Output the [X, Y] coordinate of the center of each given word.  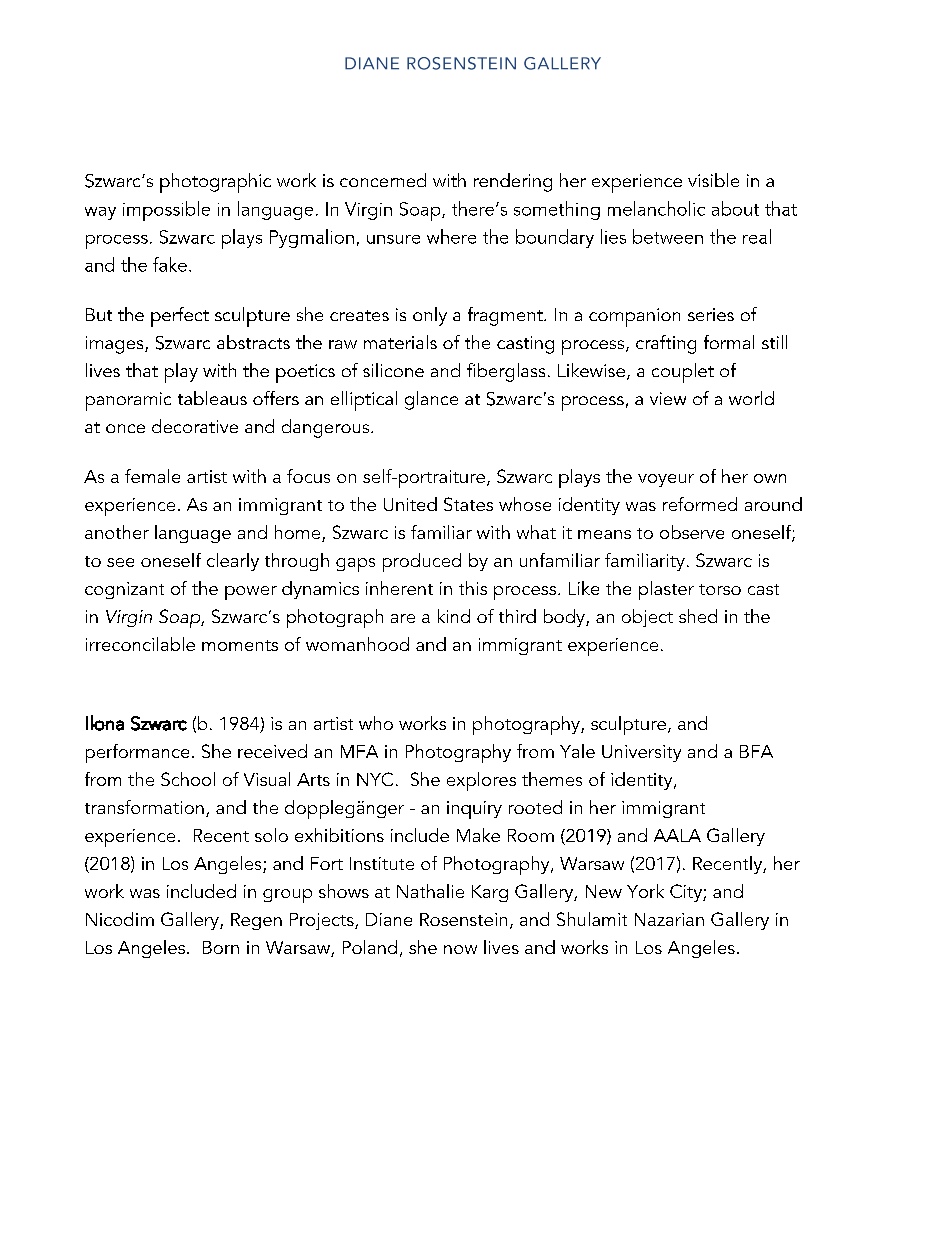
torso [720, 589]
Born [221, 947]
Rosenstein [463, 919]
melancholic [656, 208]
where [451, 236]
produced [422, 562]
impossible [166, 211]
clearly [233, 562]
